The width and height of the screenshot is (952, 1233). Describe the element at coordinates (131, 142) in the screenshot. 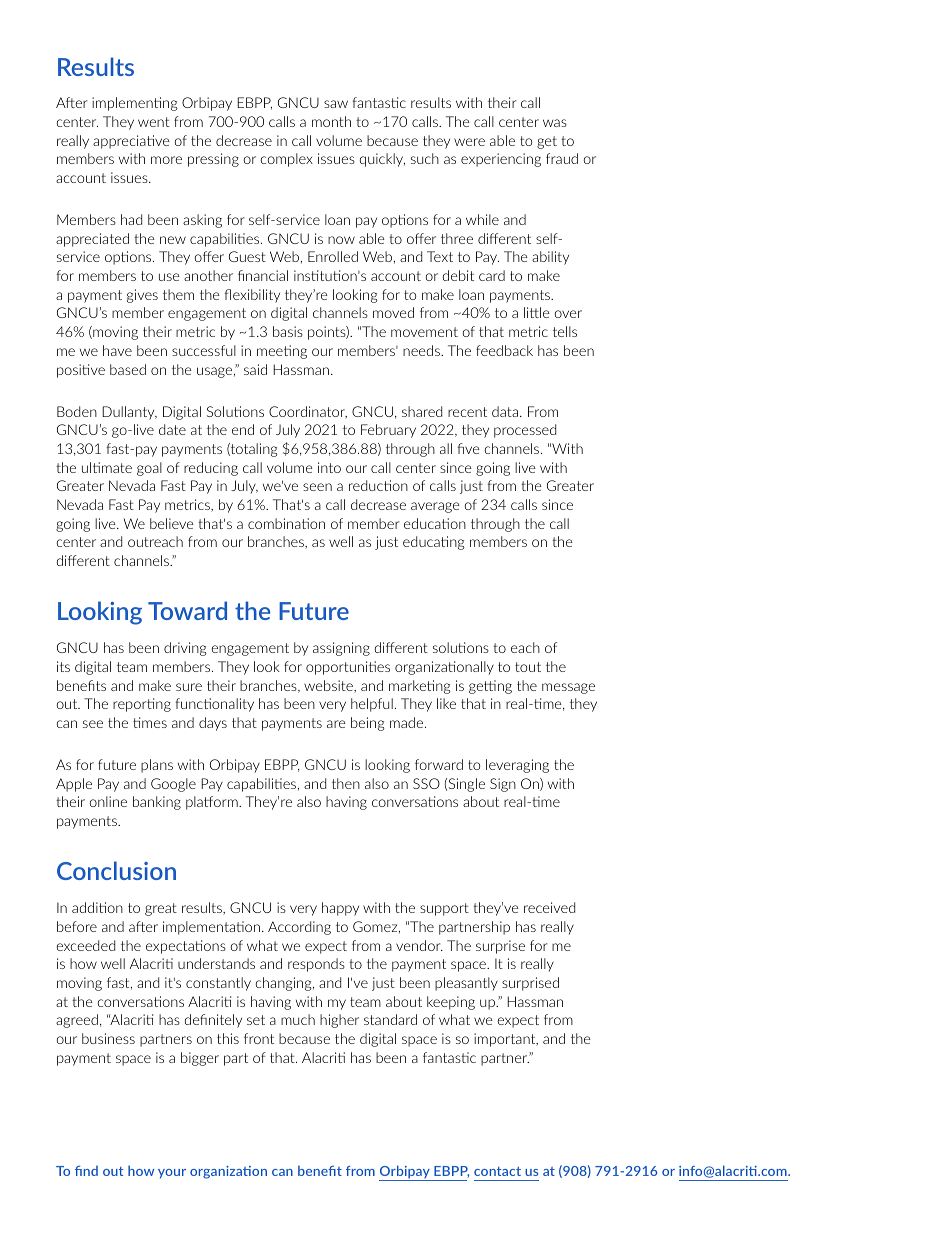

I see `appreciative` at that location.
